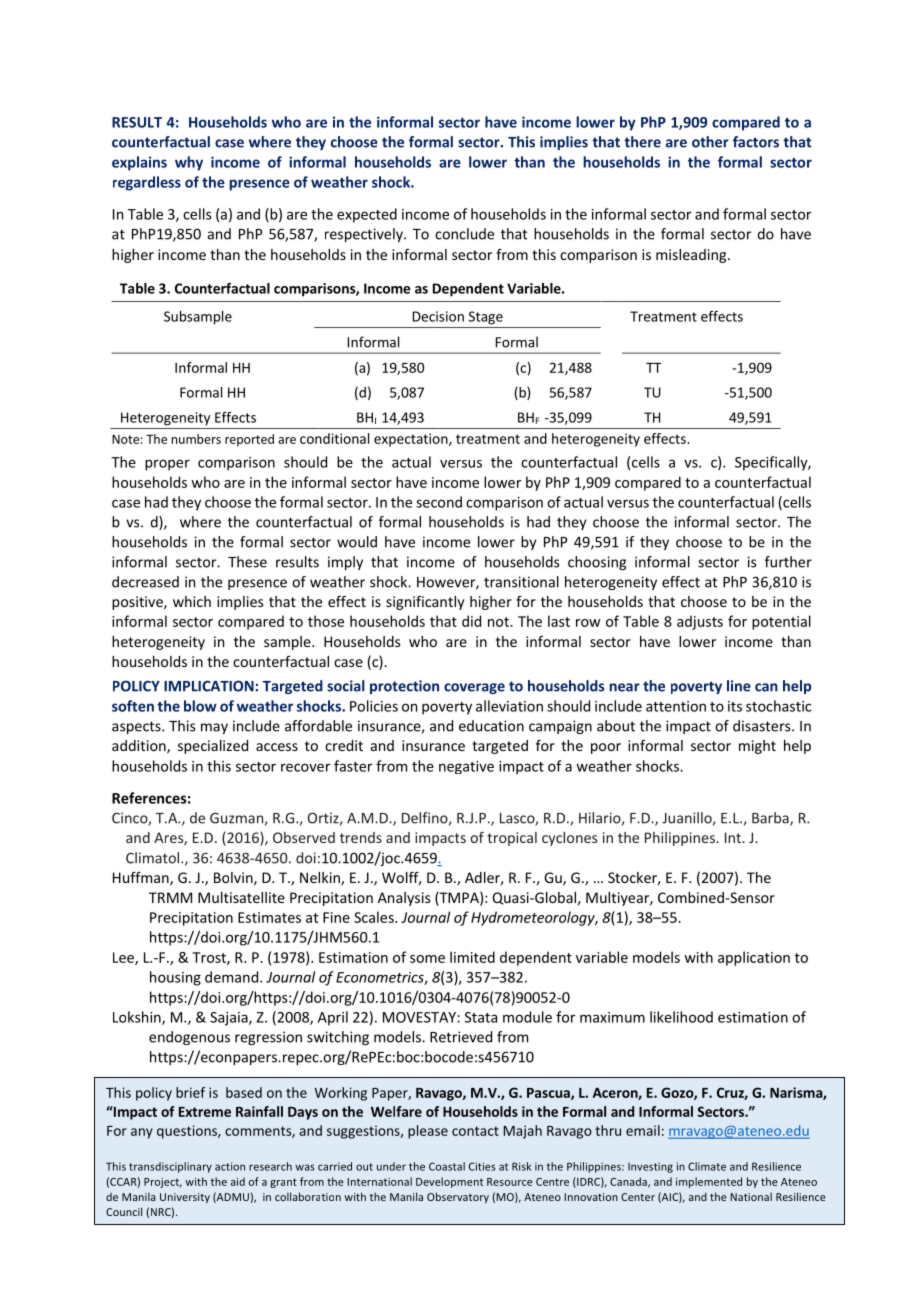  I want to click on coverage, so click(474, 688).
